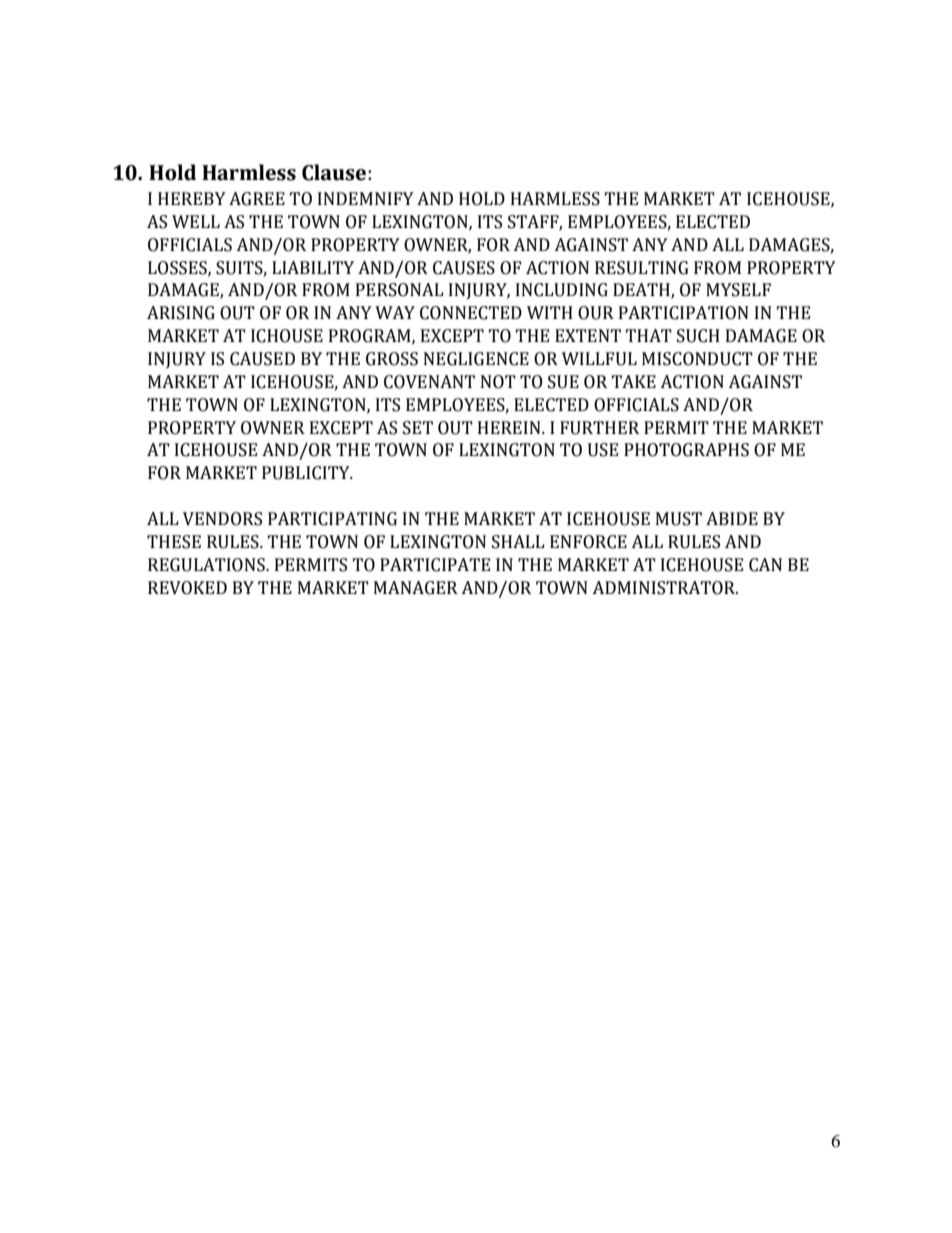 This screenshot has width=952, height=1233. I want to click on PARTICIPATE, so click(435, 565).
